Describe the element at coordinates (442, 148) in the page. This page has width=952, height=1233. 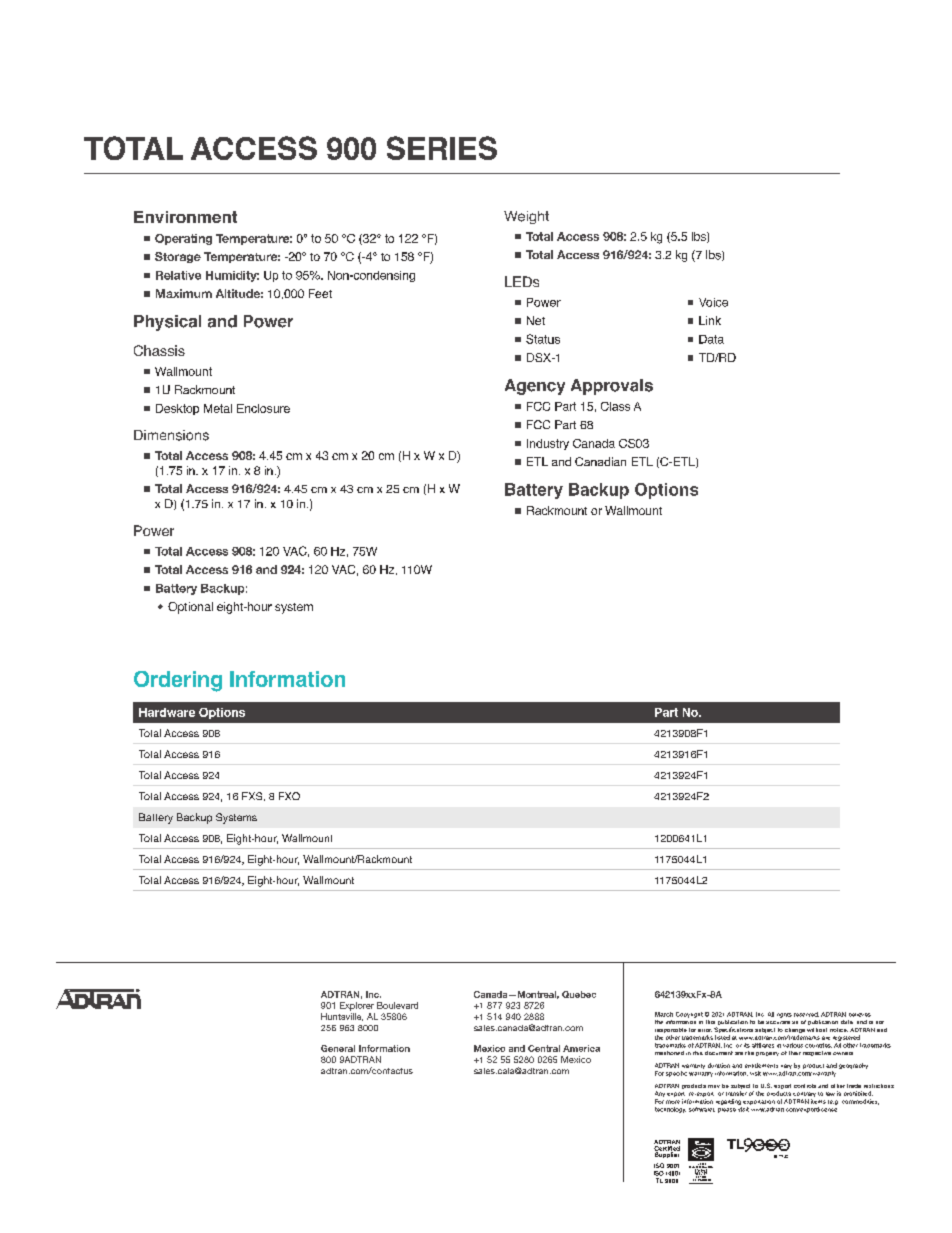
I see `SERIES` at that location.
